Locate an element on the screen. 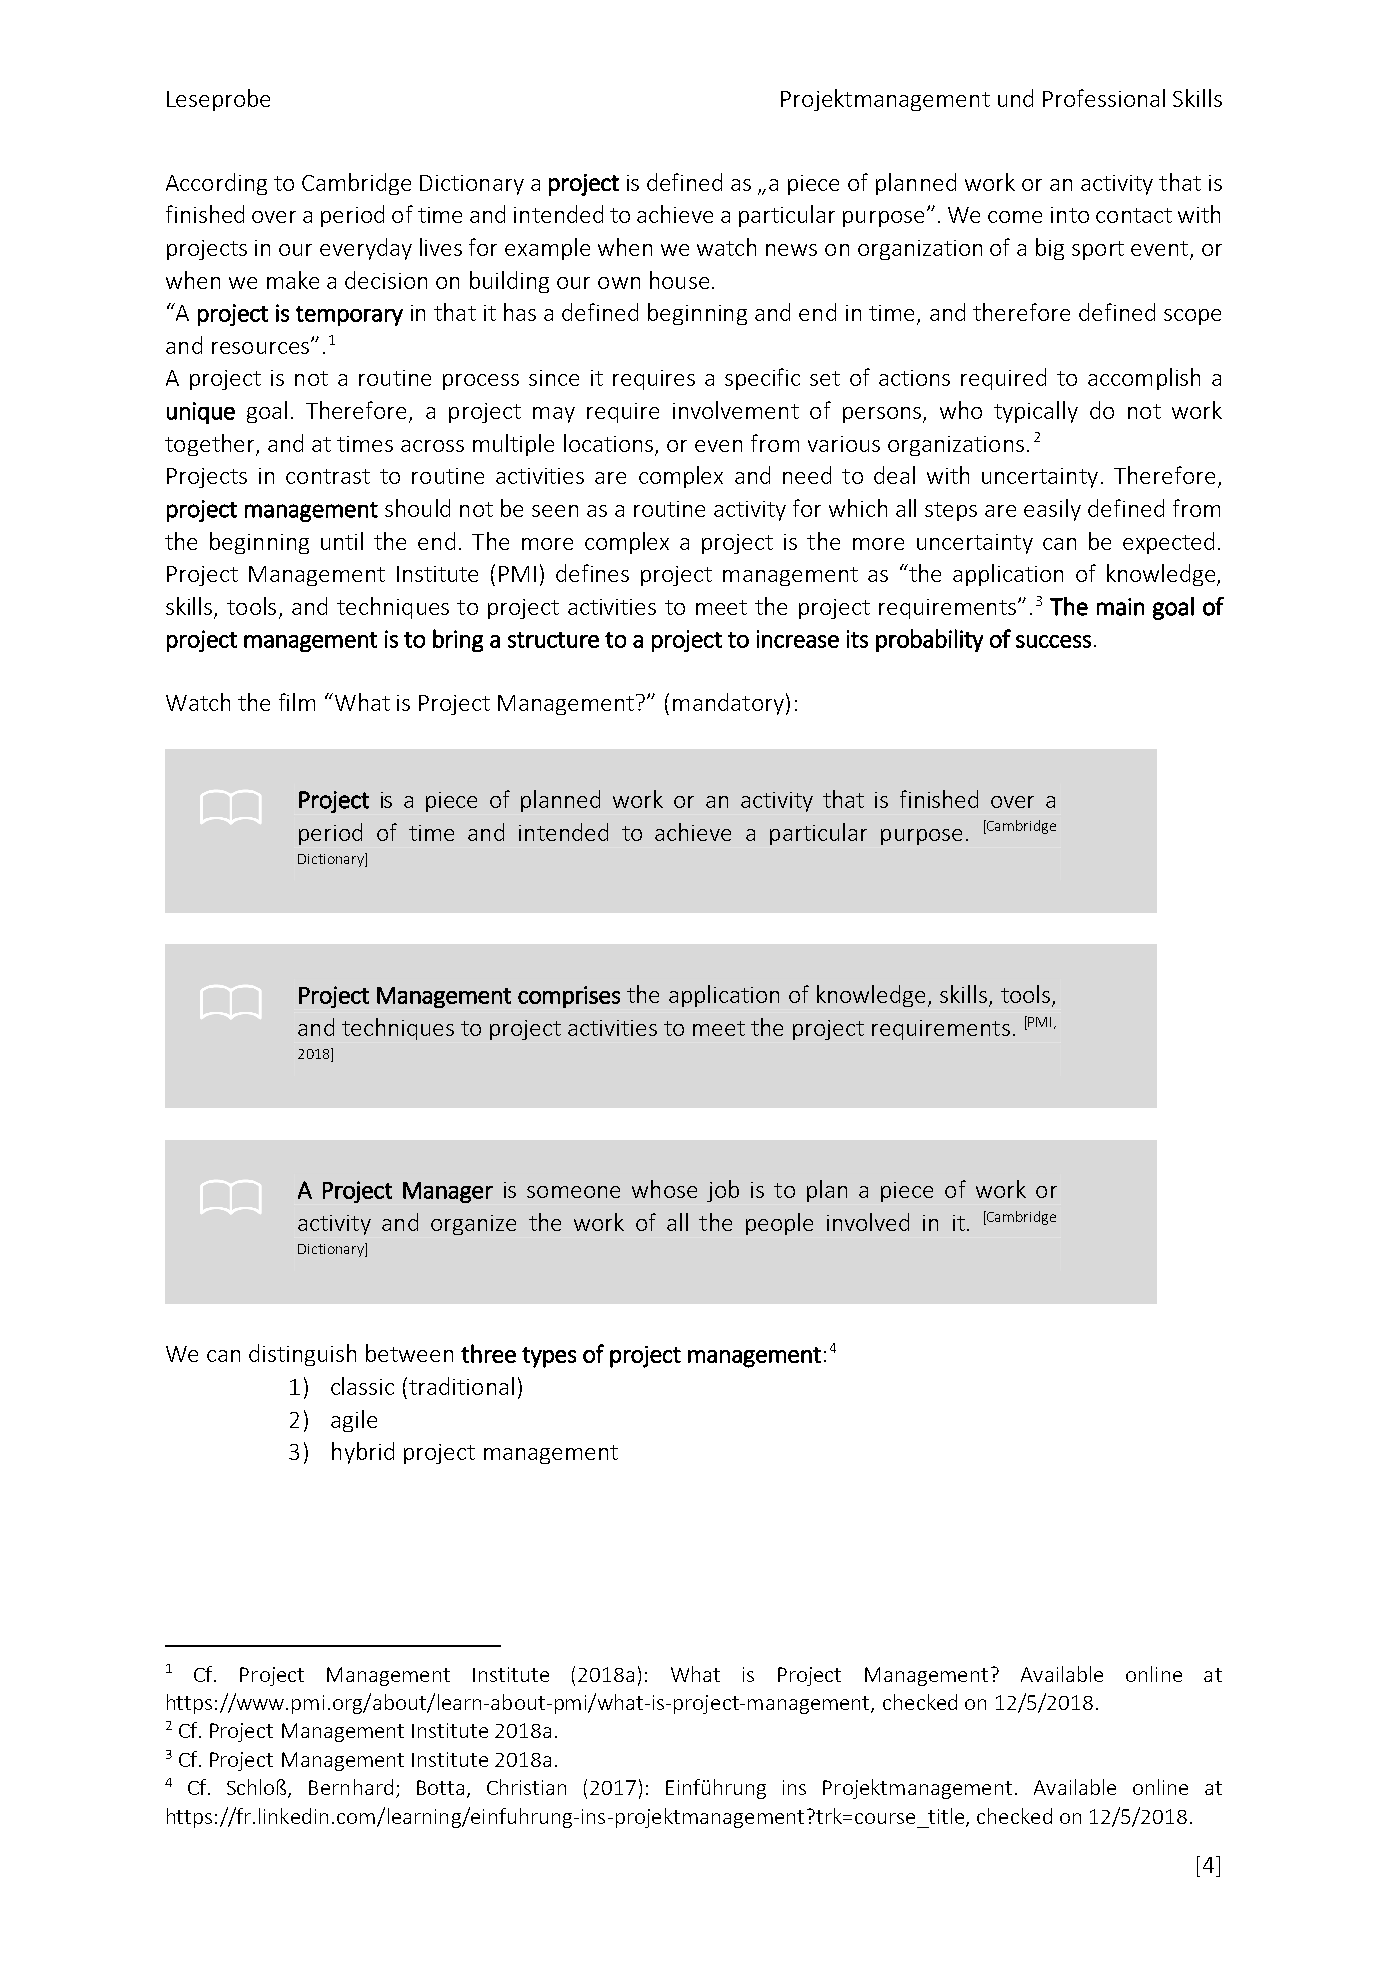 The width and height of the screenshot is (1388, 1962). comprises is located at coordinates (569, 997).
